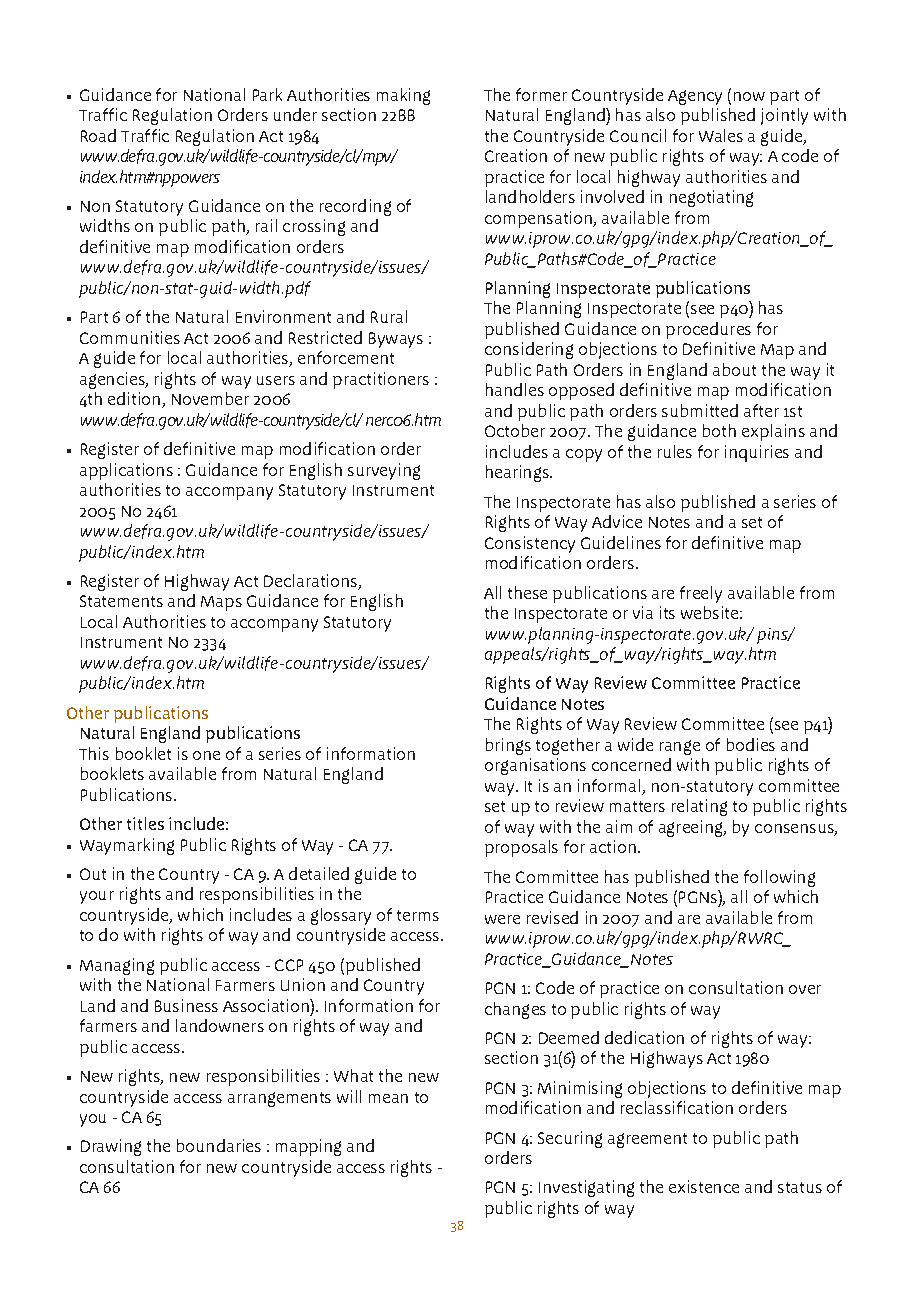 The width and height of the screenshot is (924, 1308). What do you see at coordinates (97, 897) in the screenshot?
I see `your` at bounding box center [97, 897].
